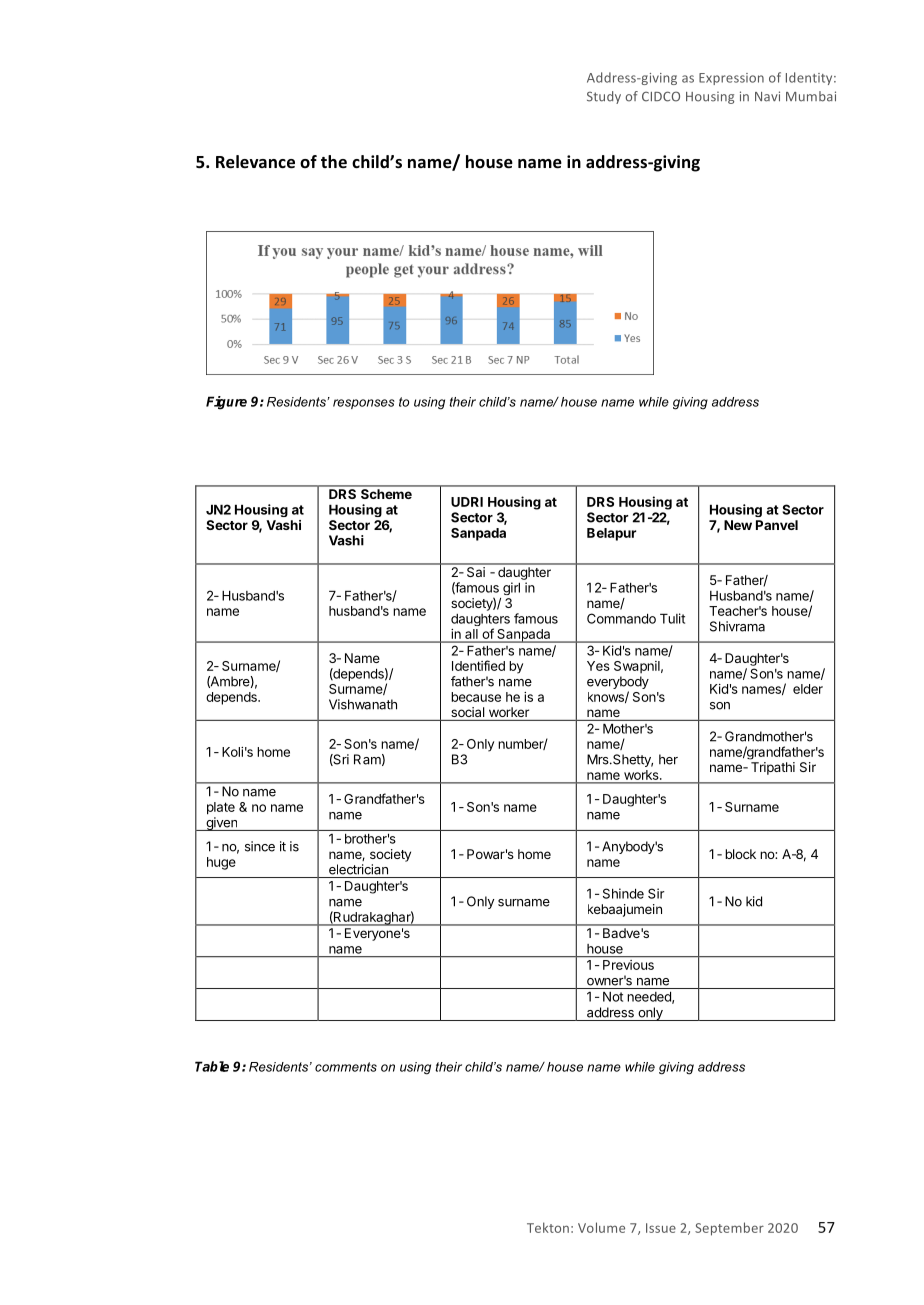 The height and width of the screenshot is (1305, 924). I want to click on worker, so click(509, 712).
